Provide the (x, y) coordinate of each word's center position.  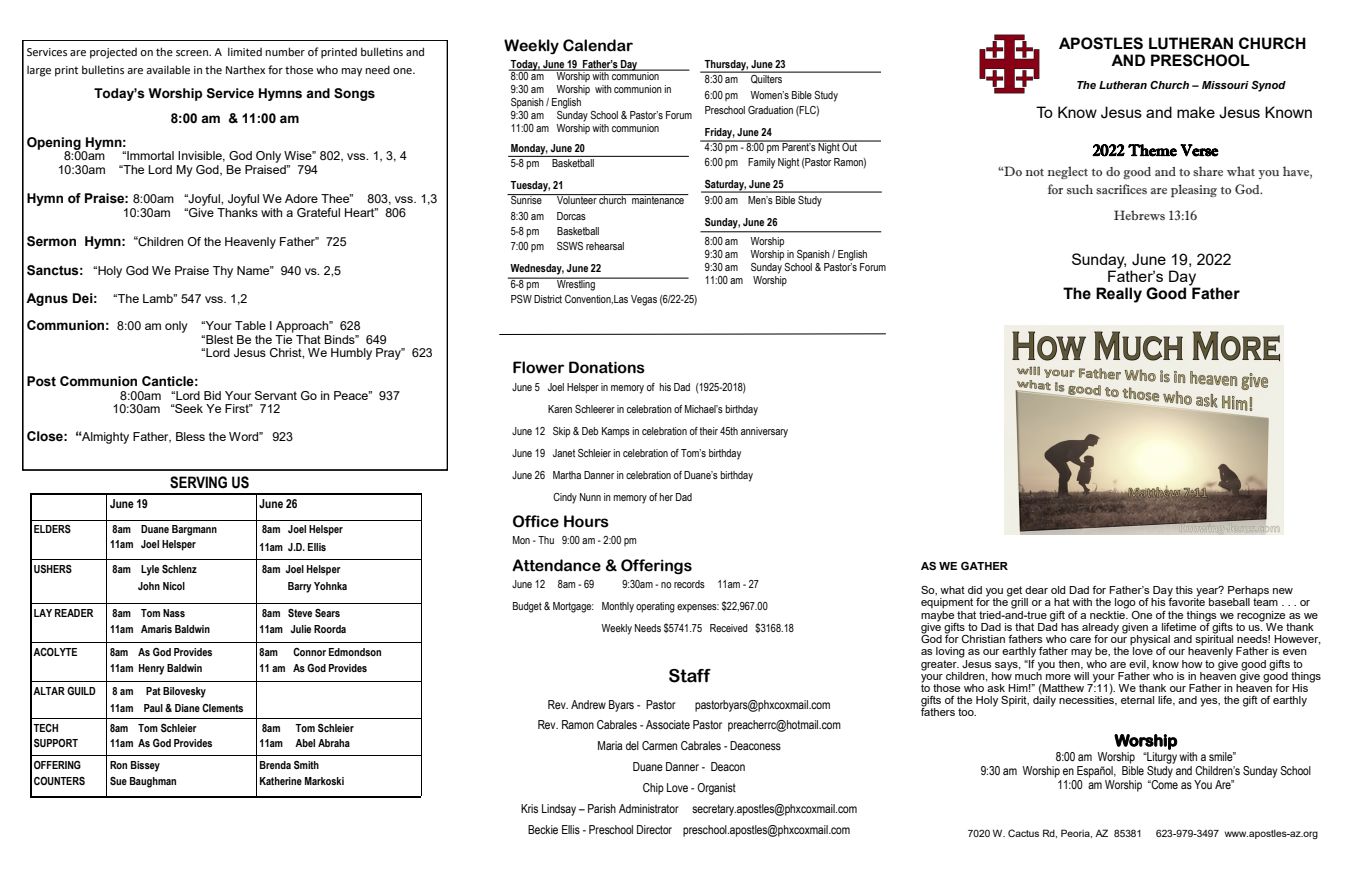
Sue (118, 781)
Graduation (770, 110)
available (168, 69)
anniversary (764, 432)
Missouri (1225, 85)
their (708, 431)
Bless (190, 436)
